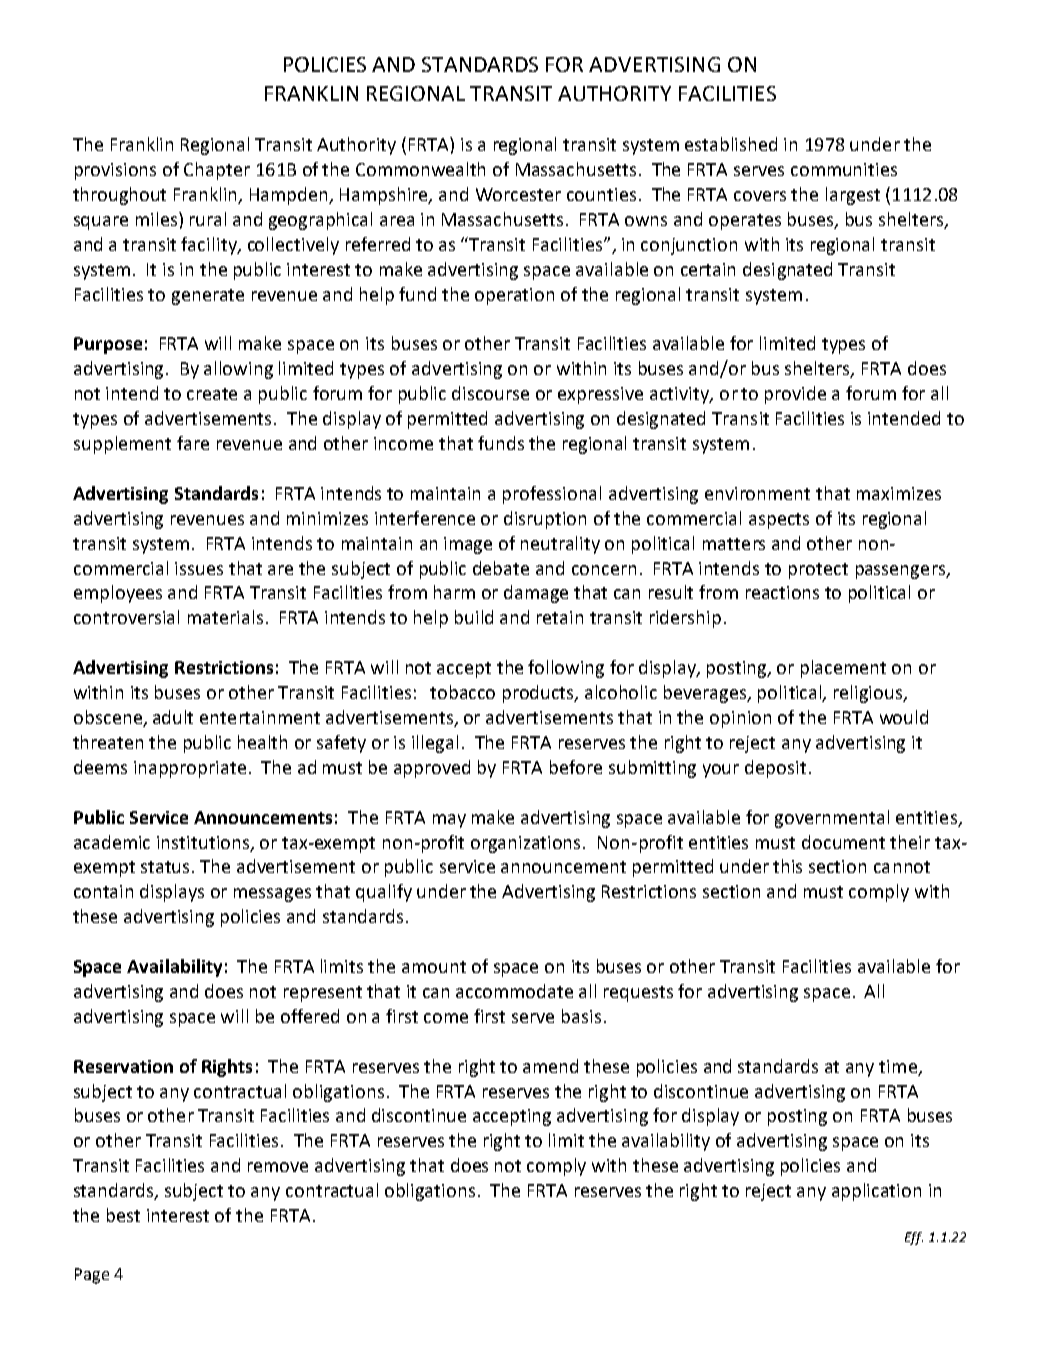 This page has width=1040, height=1346. I want to click on communities, so click(844, 169).
